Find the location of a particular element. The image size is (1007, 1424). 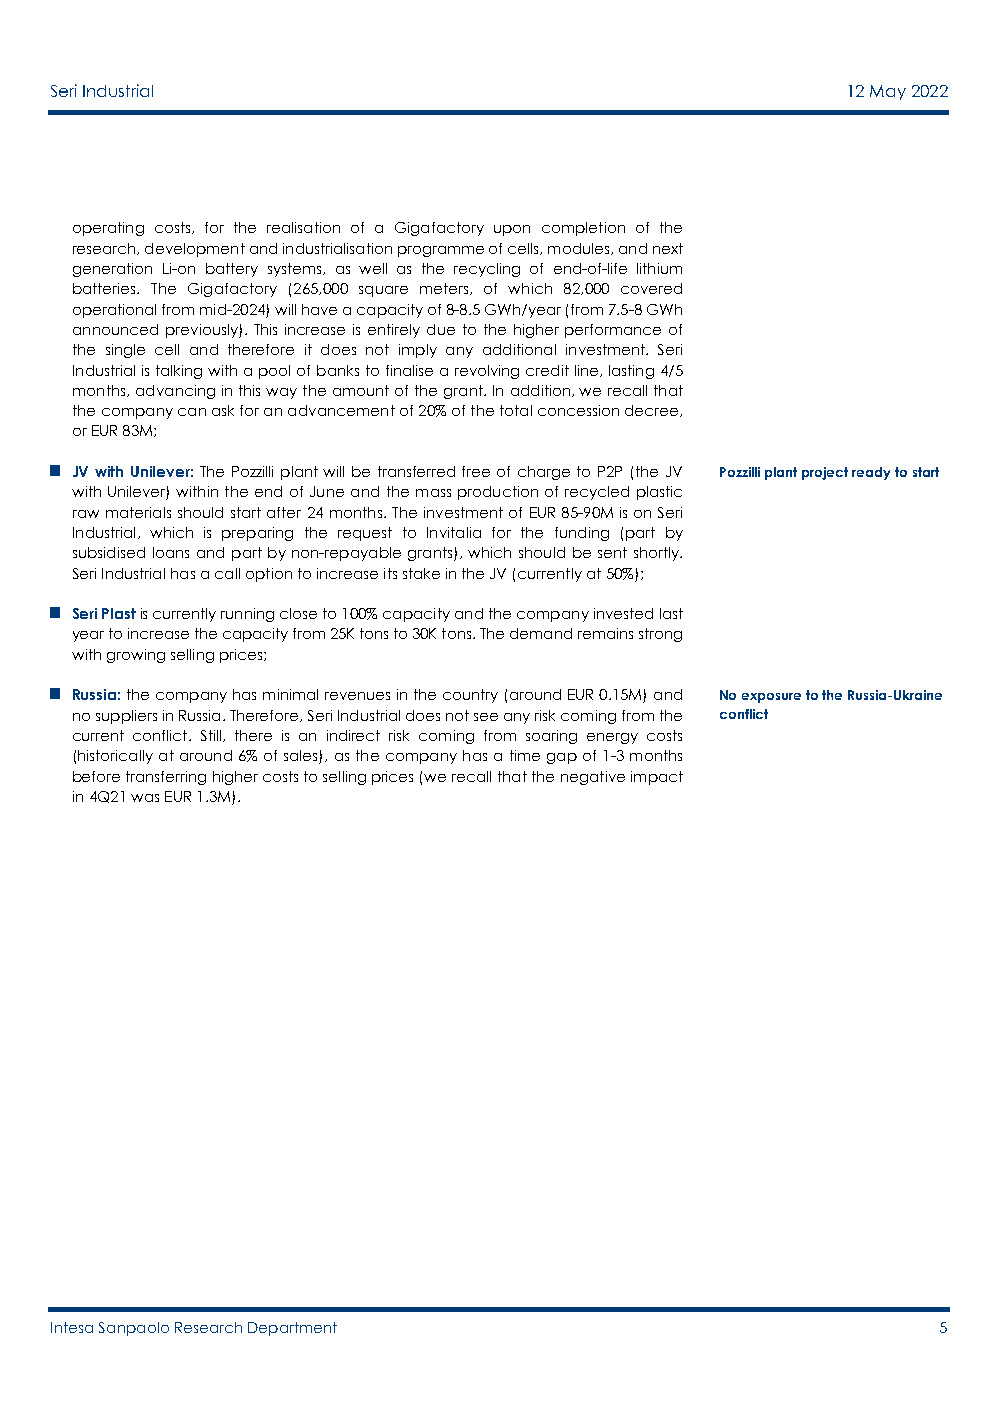

shortly is located at coordinates (657, 554).
